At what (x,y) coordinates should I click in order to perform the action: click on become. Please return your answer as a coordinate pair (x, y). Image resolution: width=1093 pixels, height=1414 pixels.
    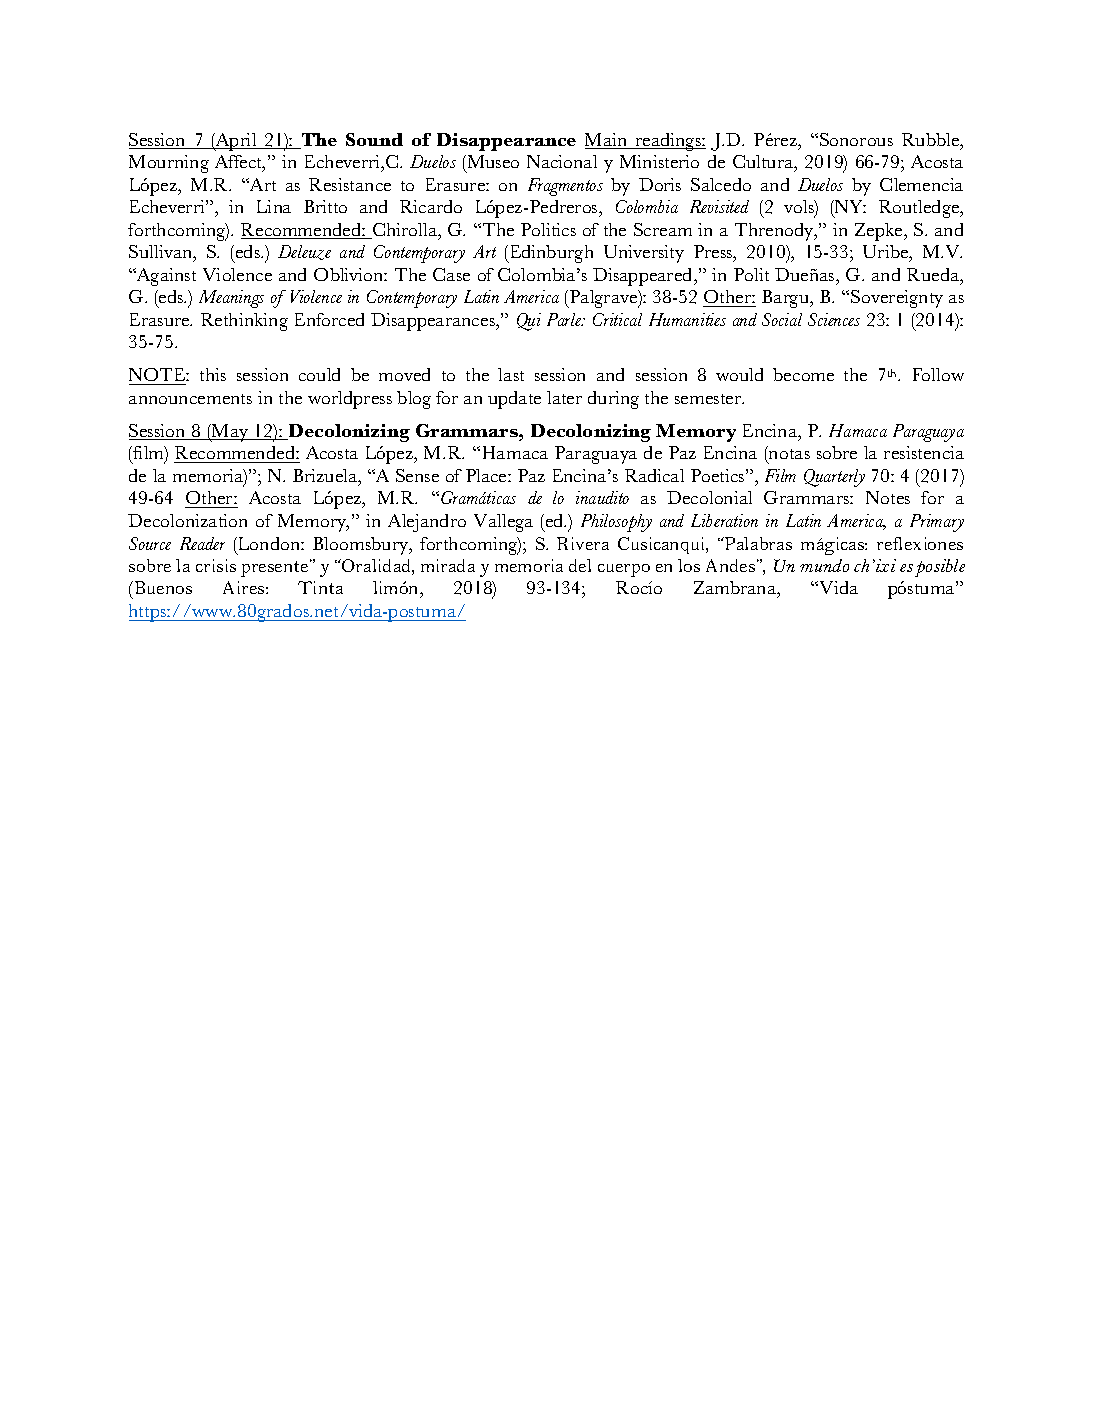
    Looking at the image, I should click on (803, 374).
